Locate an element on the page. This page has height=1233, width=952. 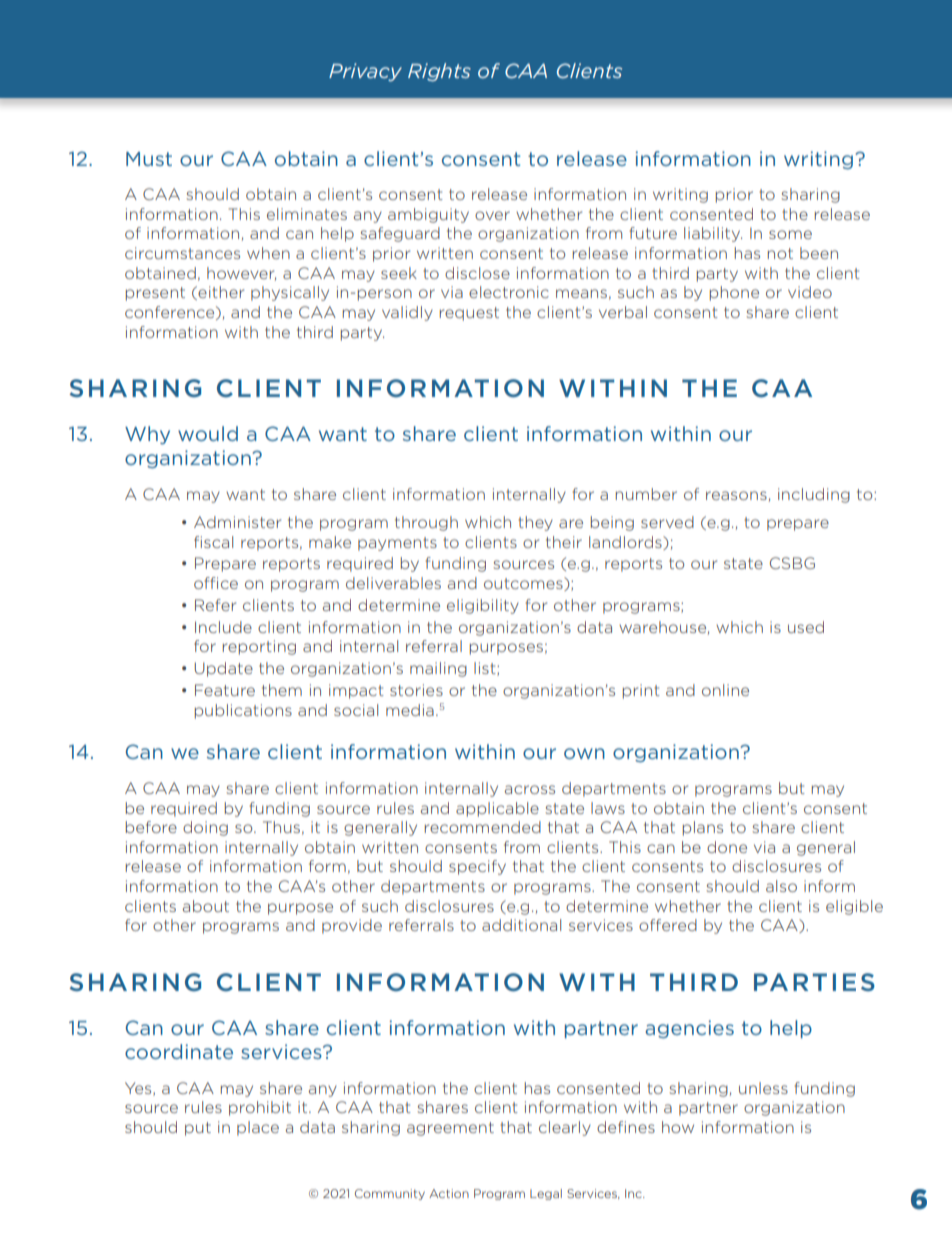
specify is located at coordinates (477, 867).
